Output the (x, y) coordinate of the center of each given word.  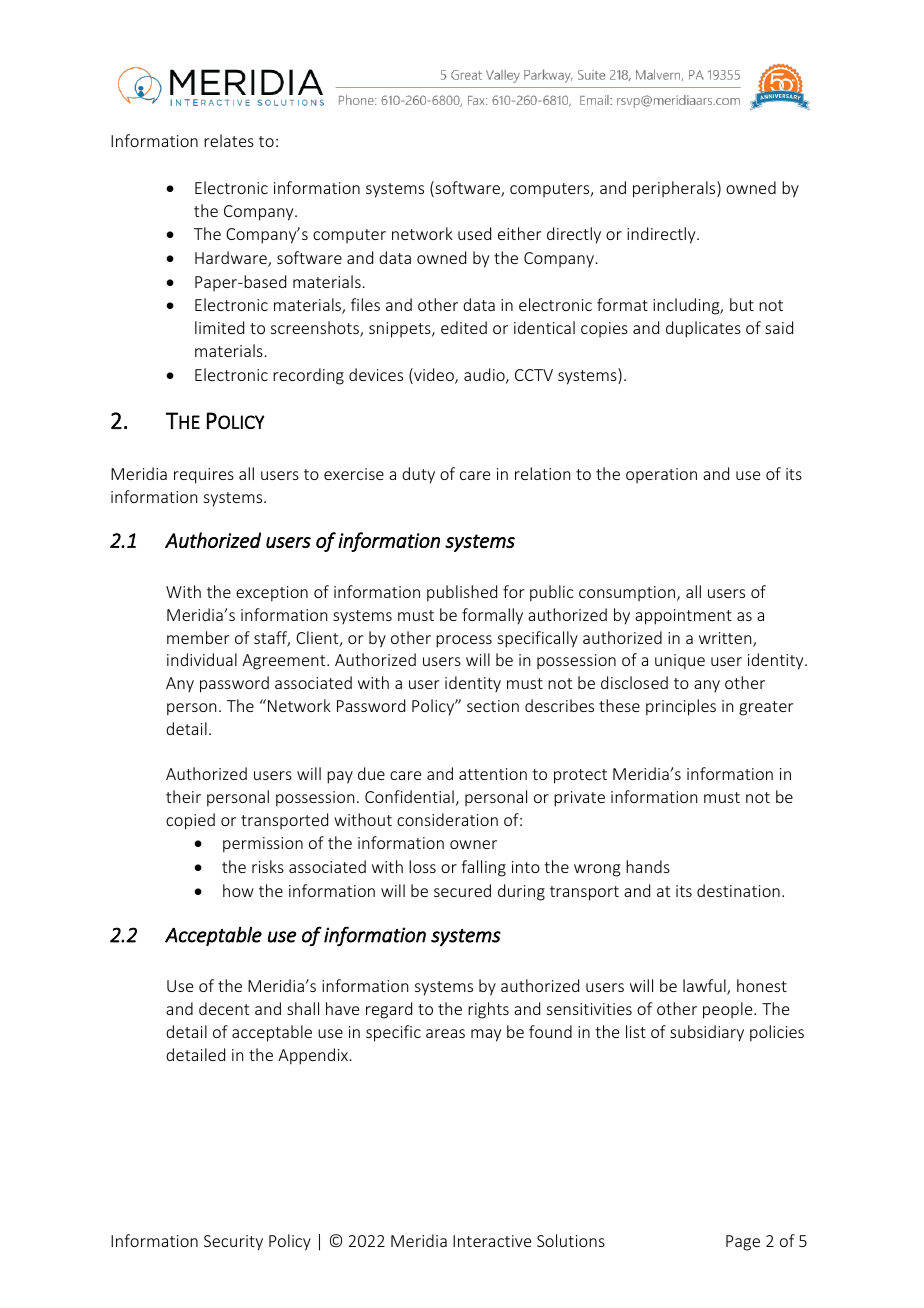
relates (229, 140)
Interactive (492, 1241)
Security (233, 1243)
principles (681, 707)
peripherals (675, 189)
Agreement (285, 662)
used (474, 233)
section (493, 706)
